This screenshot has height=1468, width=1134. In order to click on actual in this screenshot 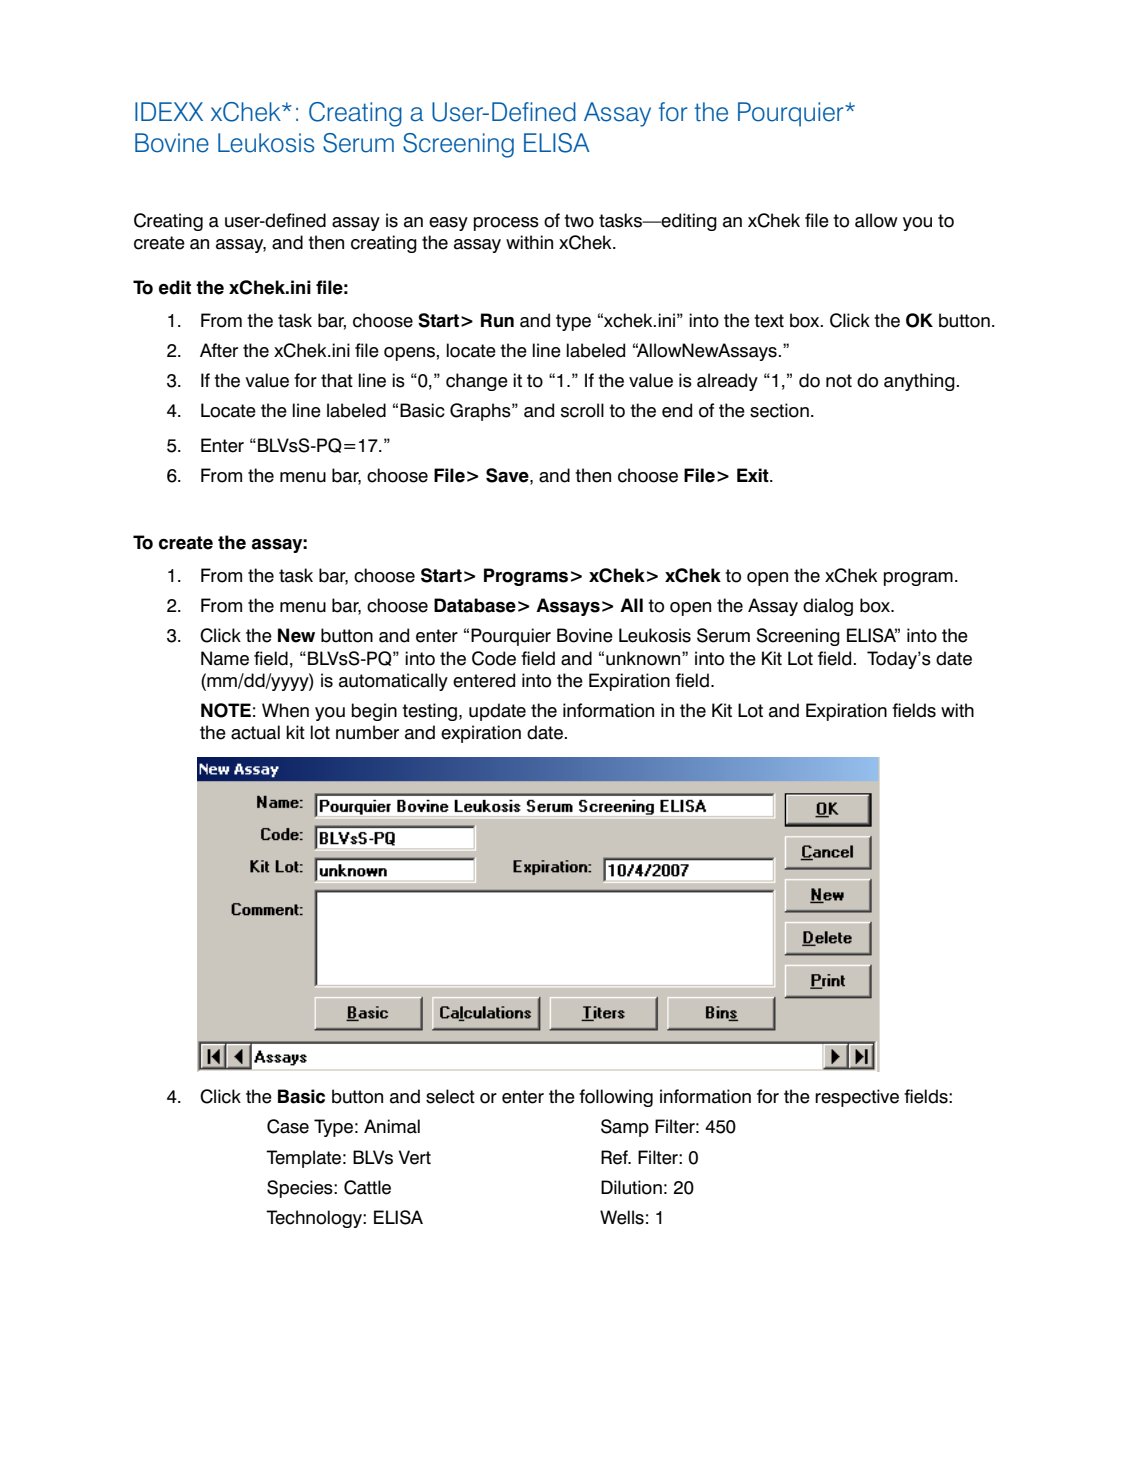, I will do `click(255, 732)`.
